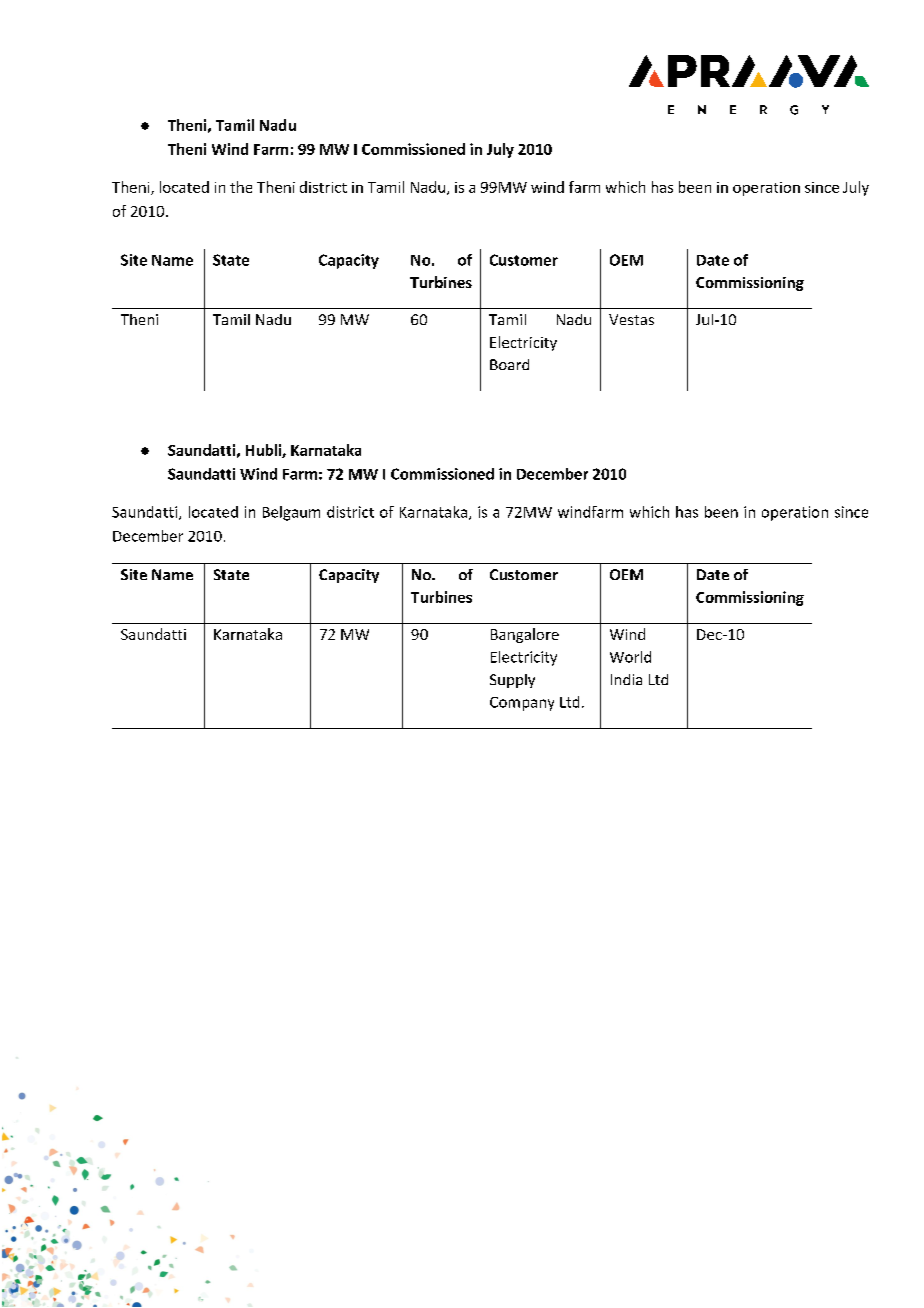 This image has height=1308, width=924. Describe the element at coordinates (509, 364) in the image. I see `Board` at that location.
